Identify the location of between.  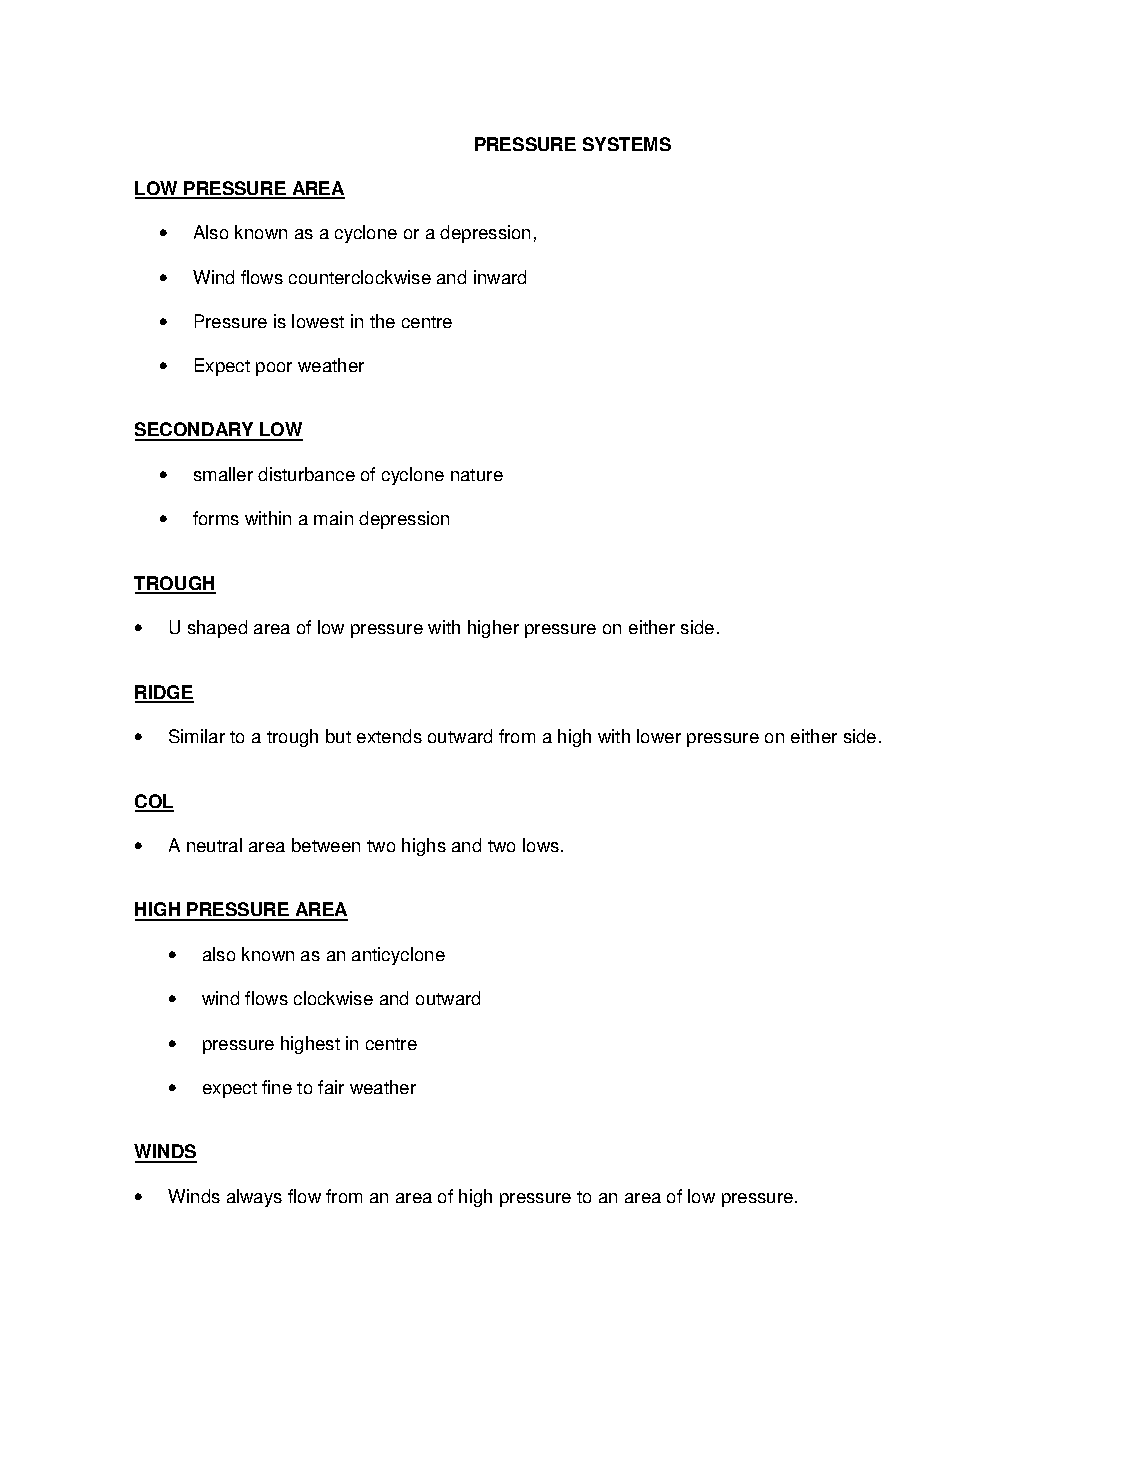
(326, 845).
